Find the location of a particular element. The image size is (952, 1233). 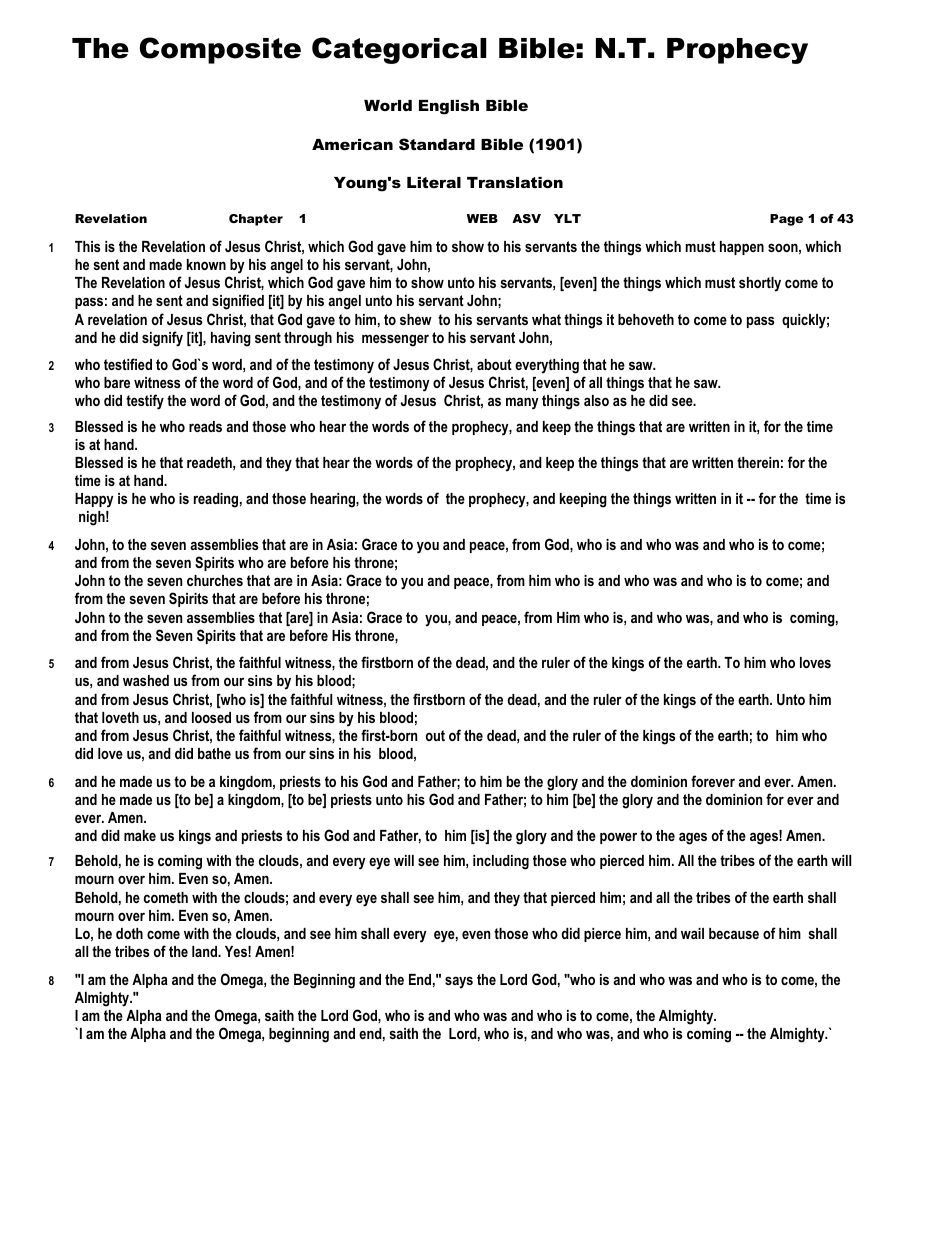

power is located at coordinates (618, 838).
